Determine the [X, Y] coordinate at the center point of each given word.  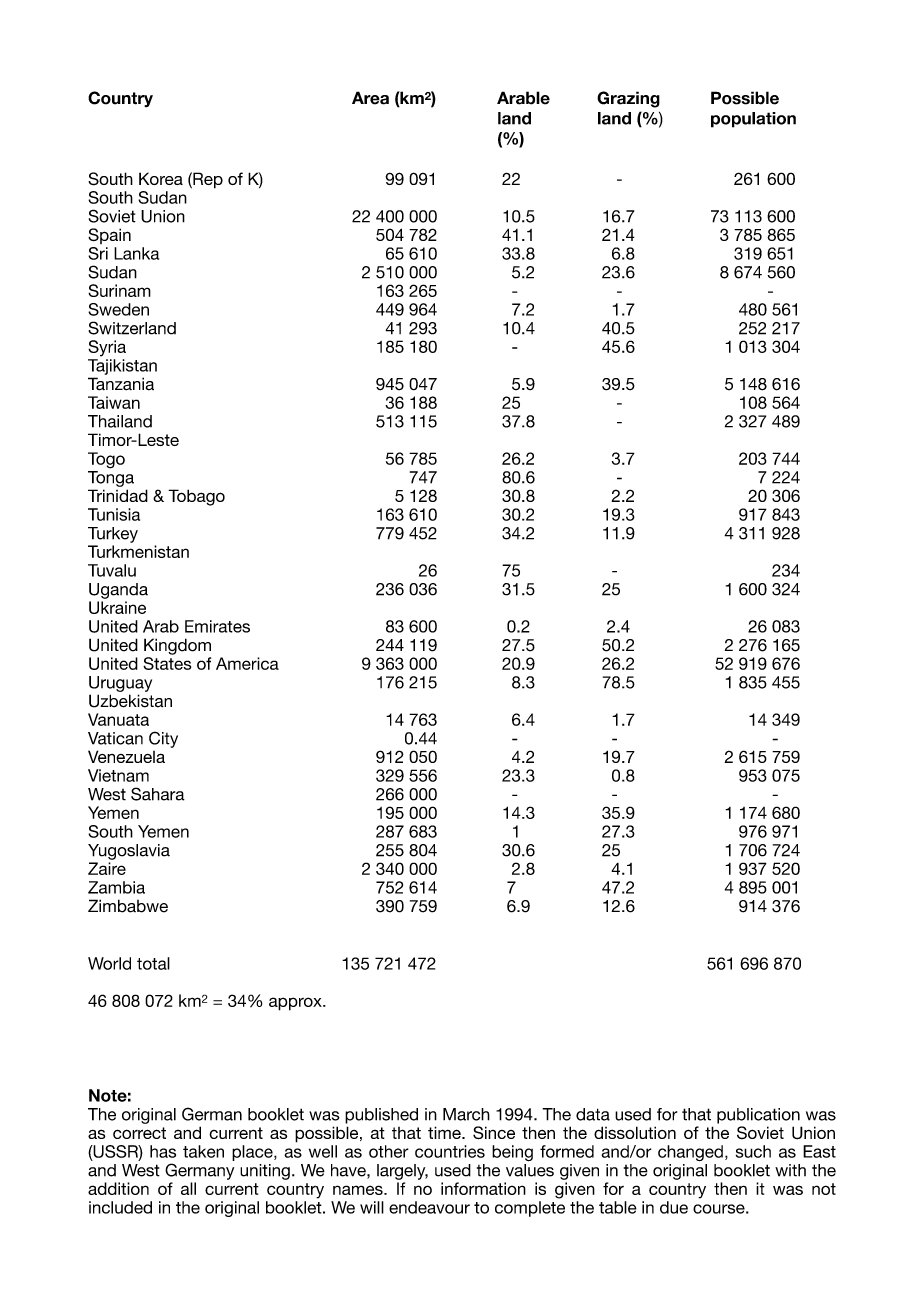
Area [370, 98]
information [483, 1188]
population [753, 120]
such [753, 1151]
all [188, 1188]
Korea [161, 178]
